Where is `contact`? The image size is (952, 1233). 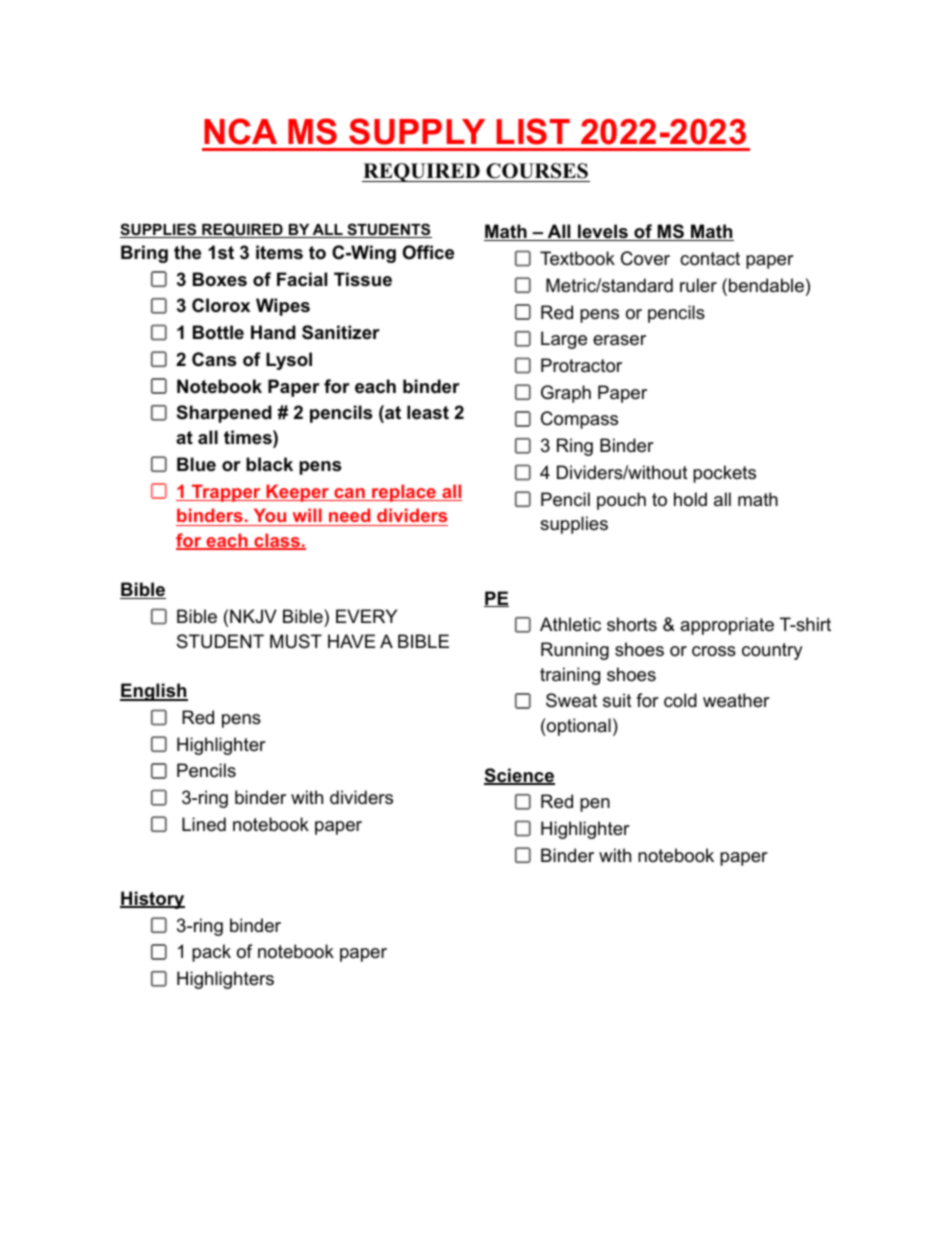 contact is located at coordinates (710, 259).
